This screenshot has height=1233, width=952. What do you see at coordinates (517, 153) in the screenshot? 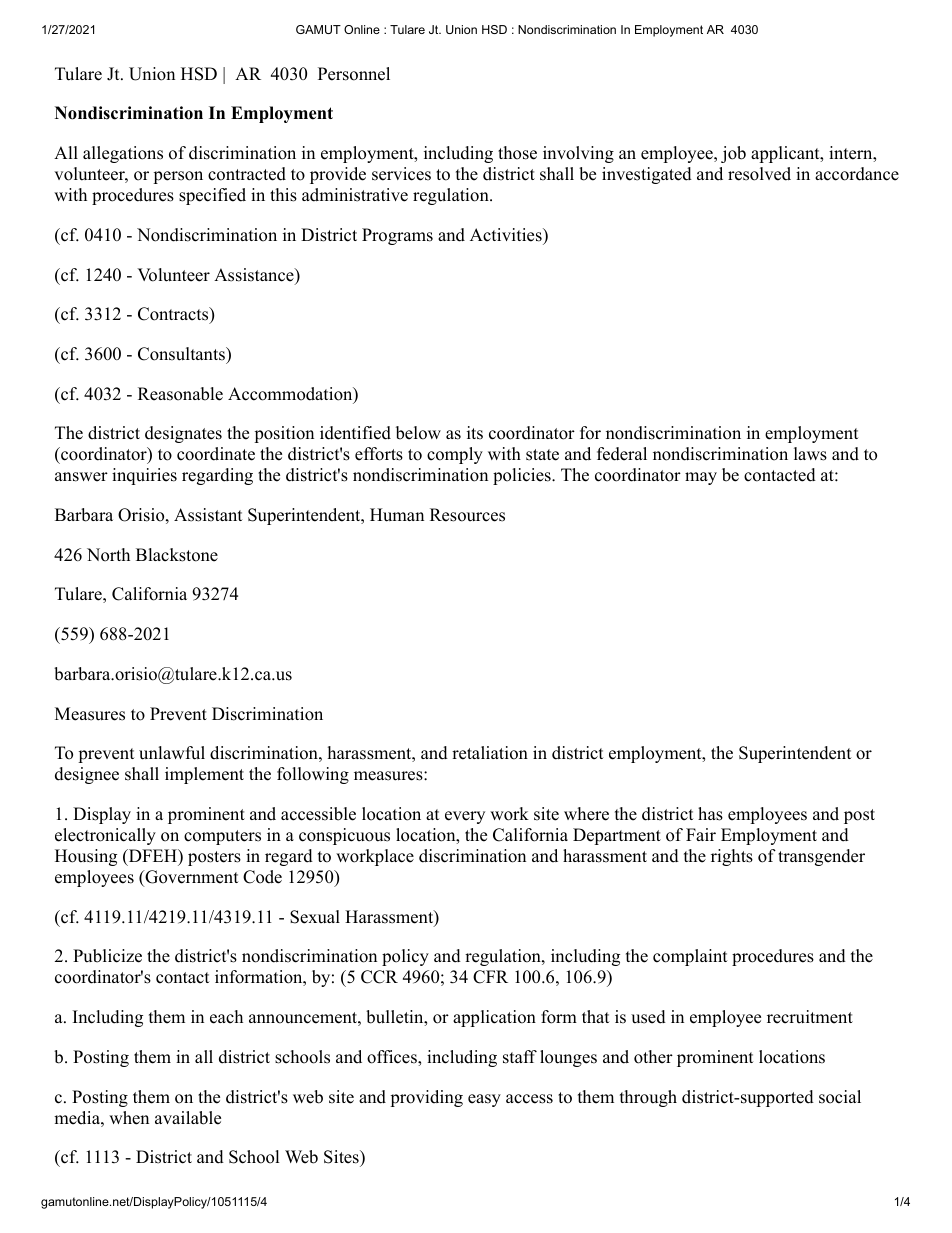
I see `those` at bounding box center [517, 153].
